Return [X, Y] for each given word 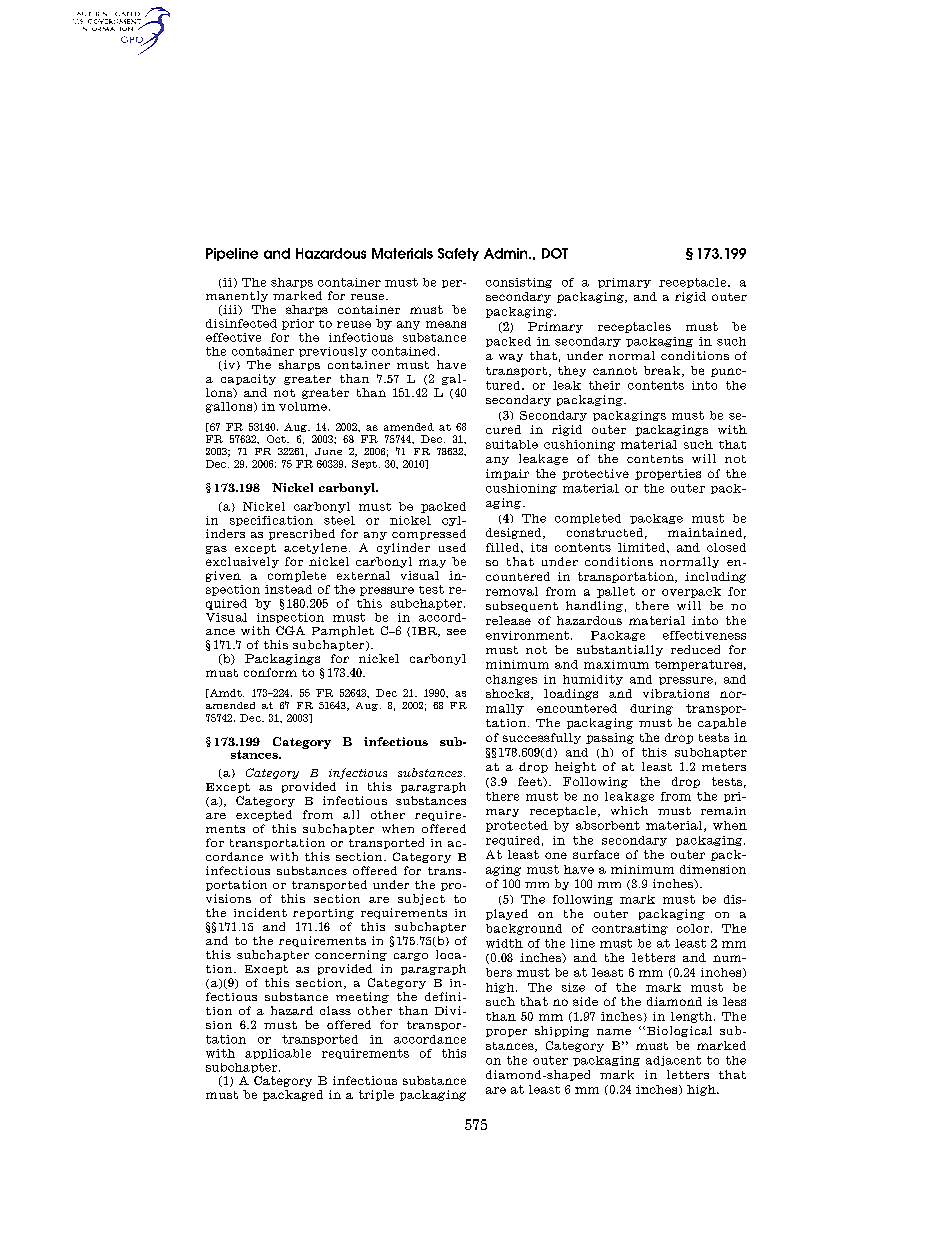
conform [270, 672]
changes [511, 680]
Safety [458, 254]
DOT [555, 253]
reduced [695, 649]
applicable [278, 1054]
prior [298, 324]
